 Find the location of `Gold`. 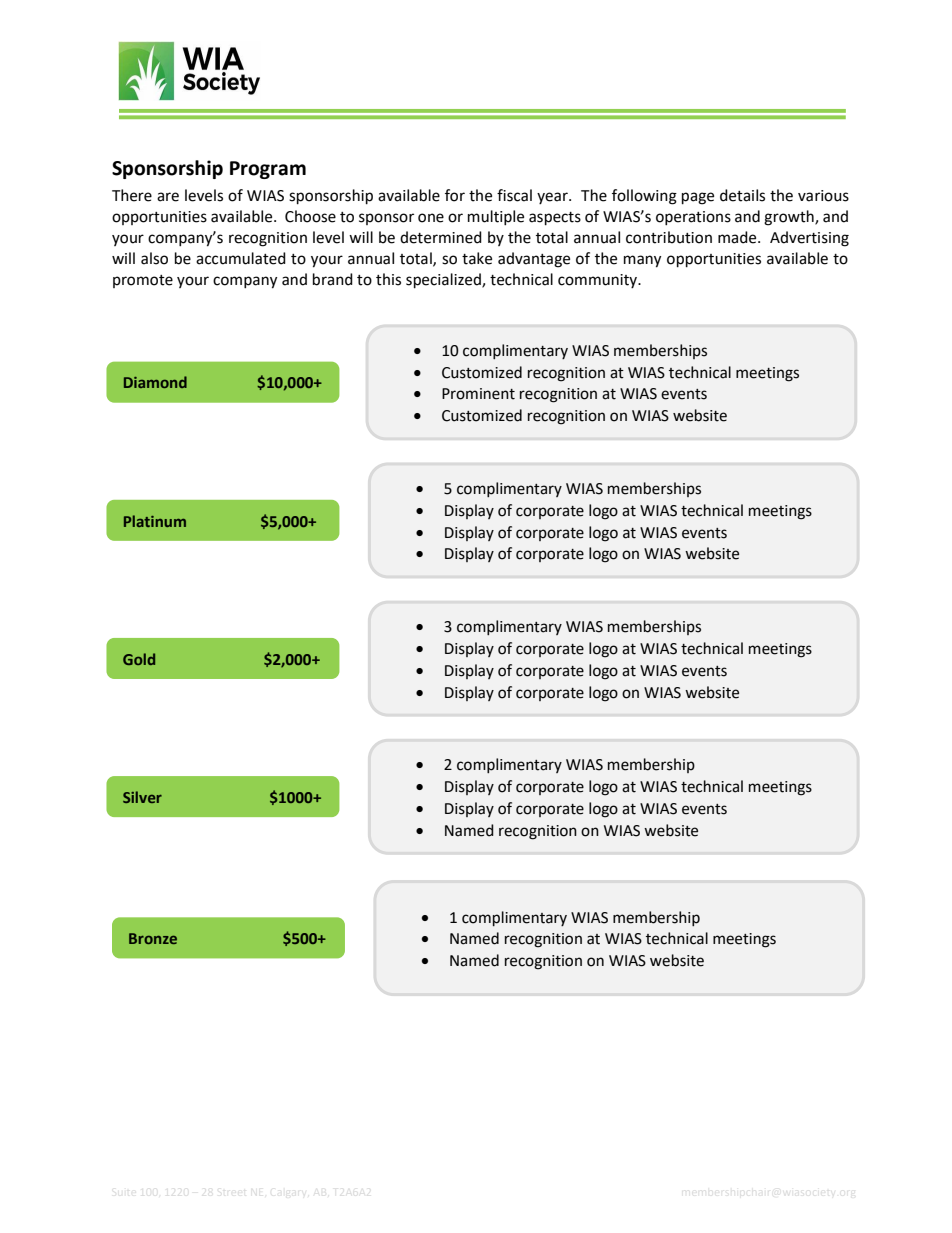

Gold is located at coordinates (139, 659).
